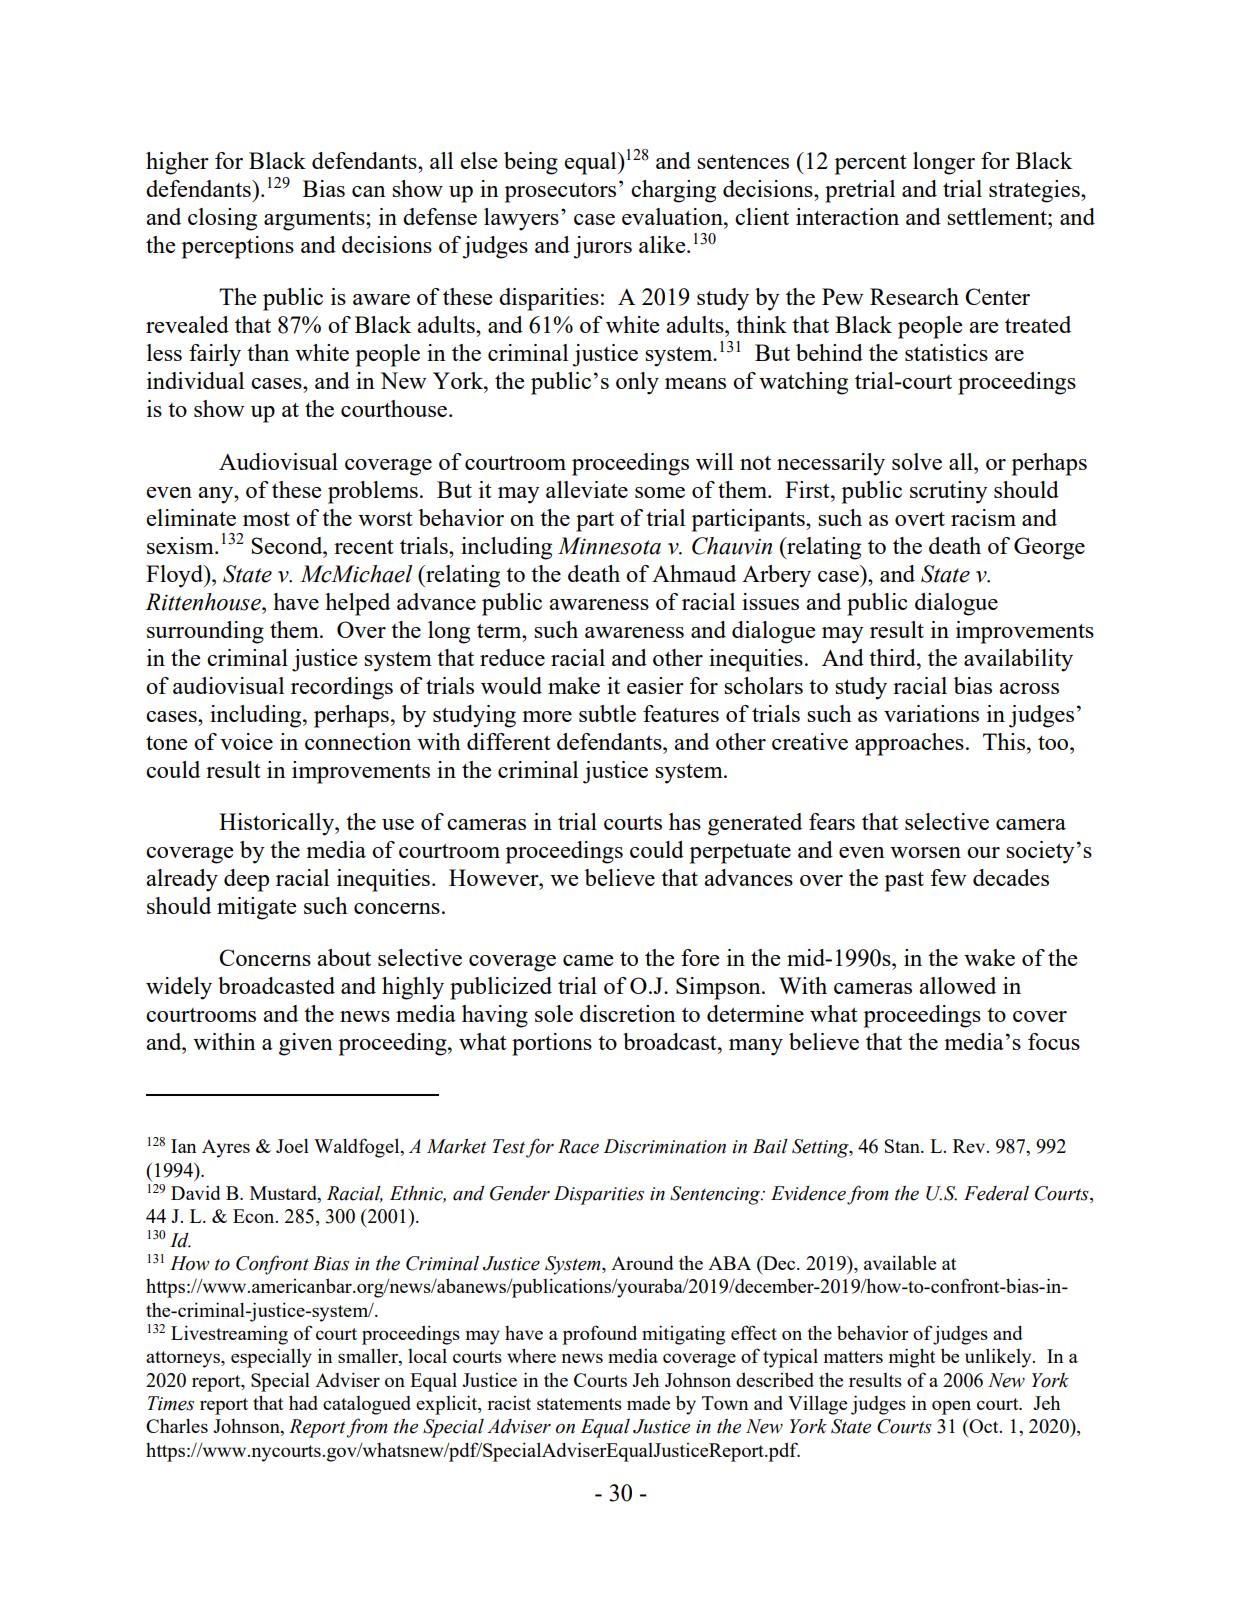 The image size is (1242, 1607). Describe the element at coordinates (315, 220) in the screenshot. I see `arguments` at that location.
